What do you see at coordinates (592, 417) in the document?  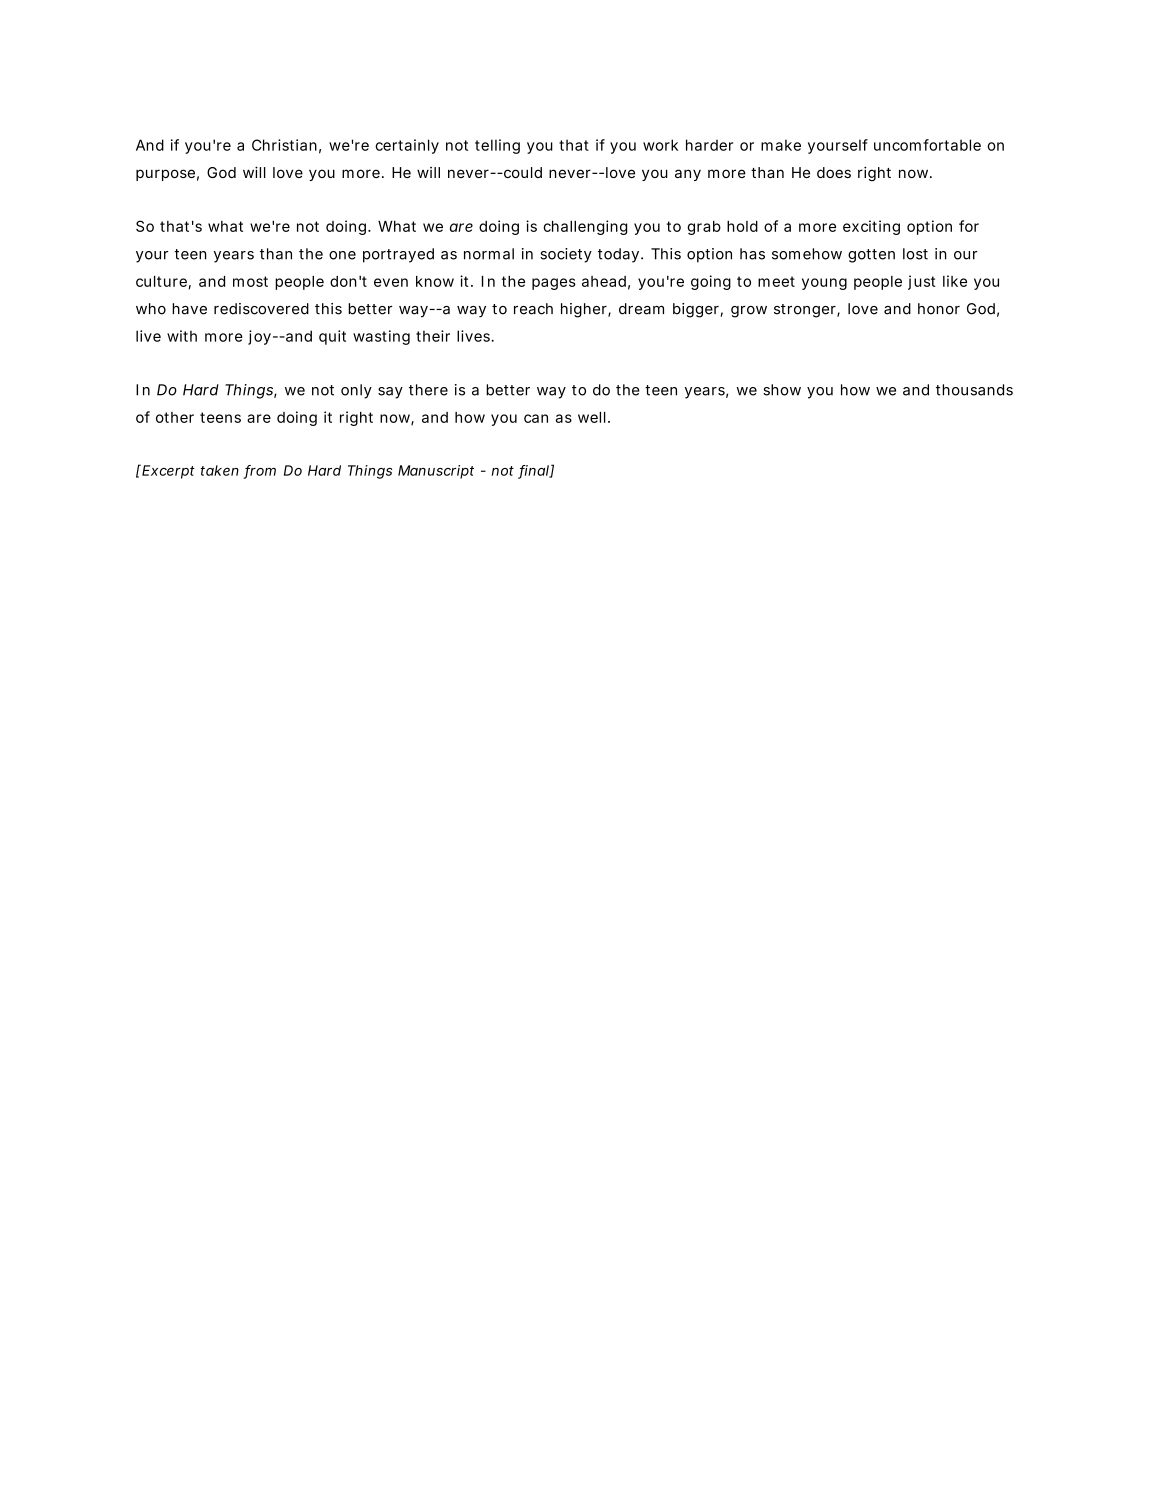 I see `well` at bounding box center [592, 417].
